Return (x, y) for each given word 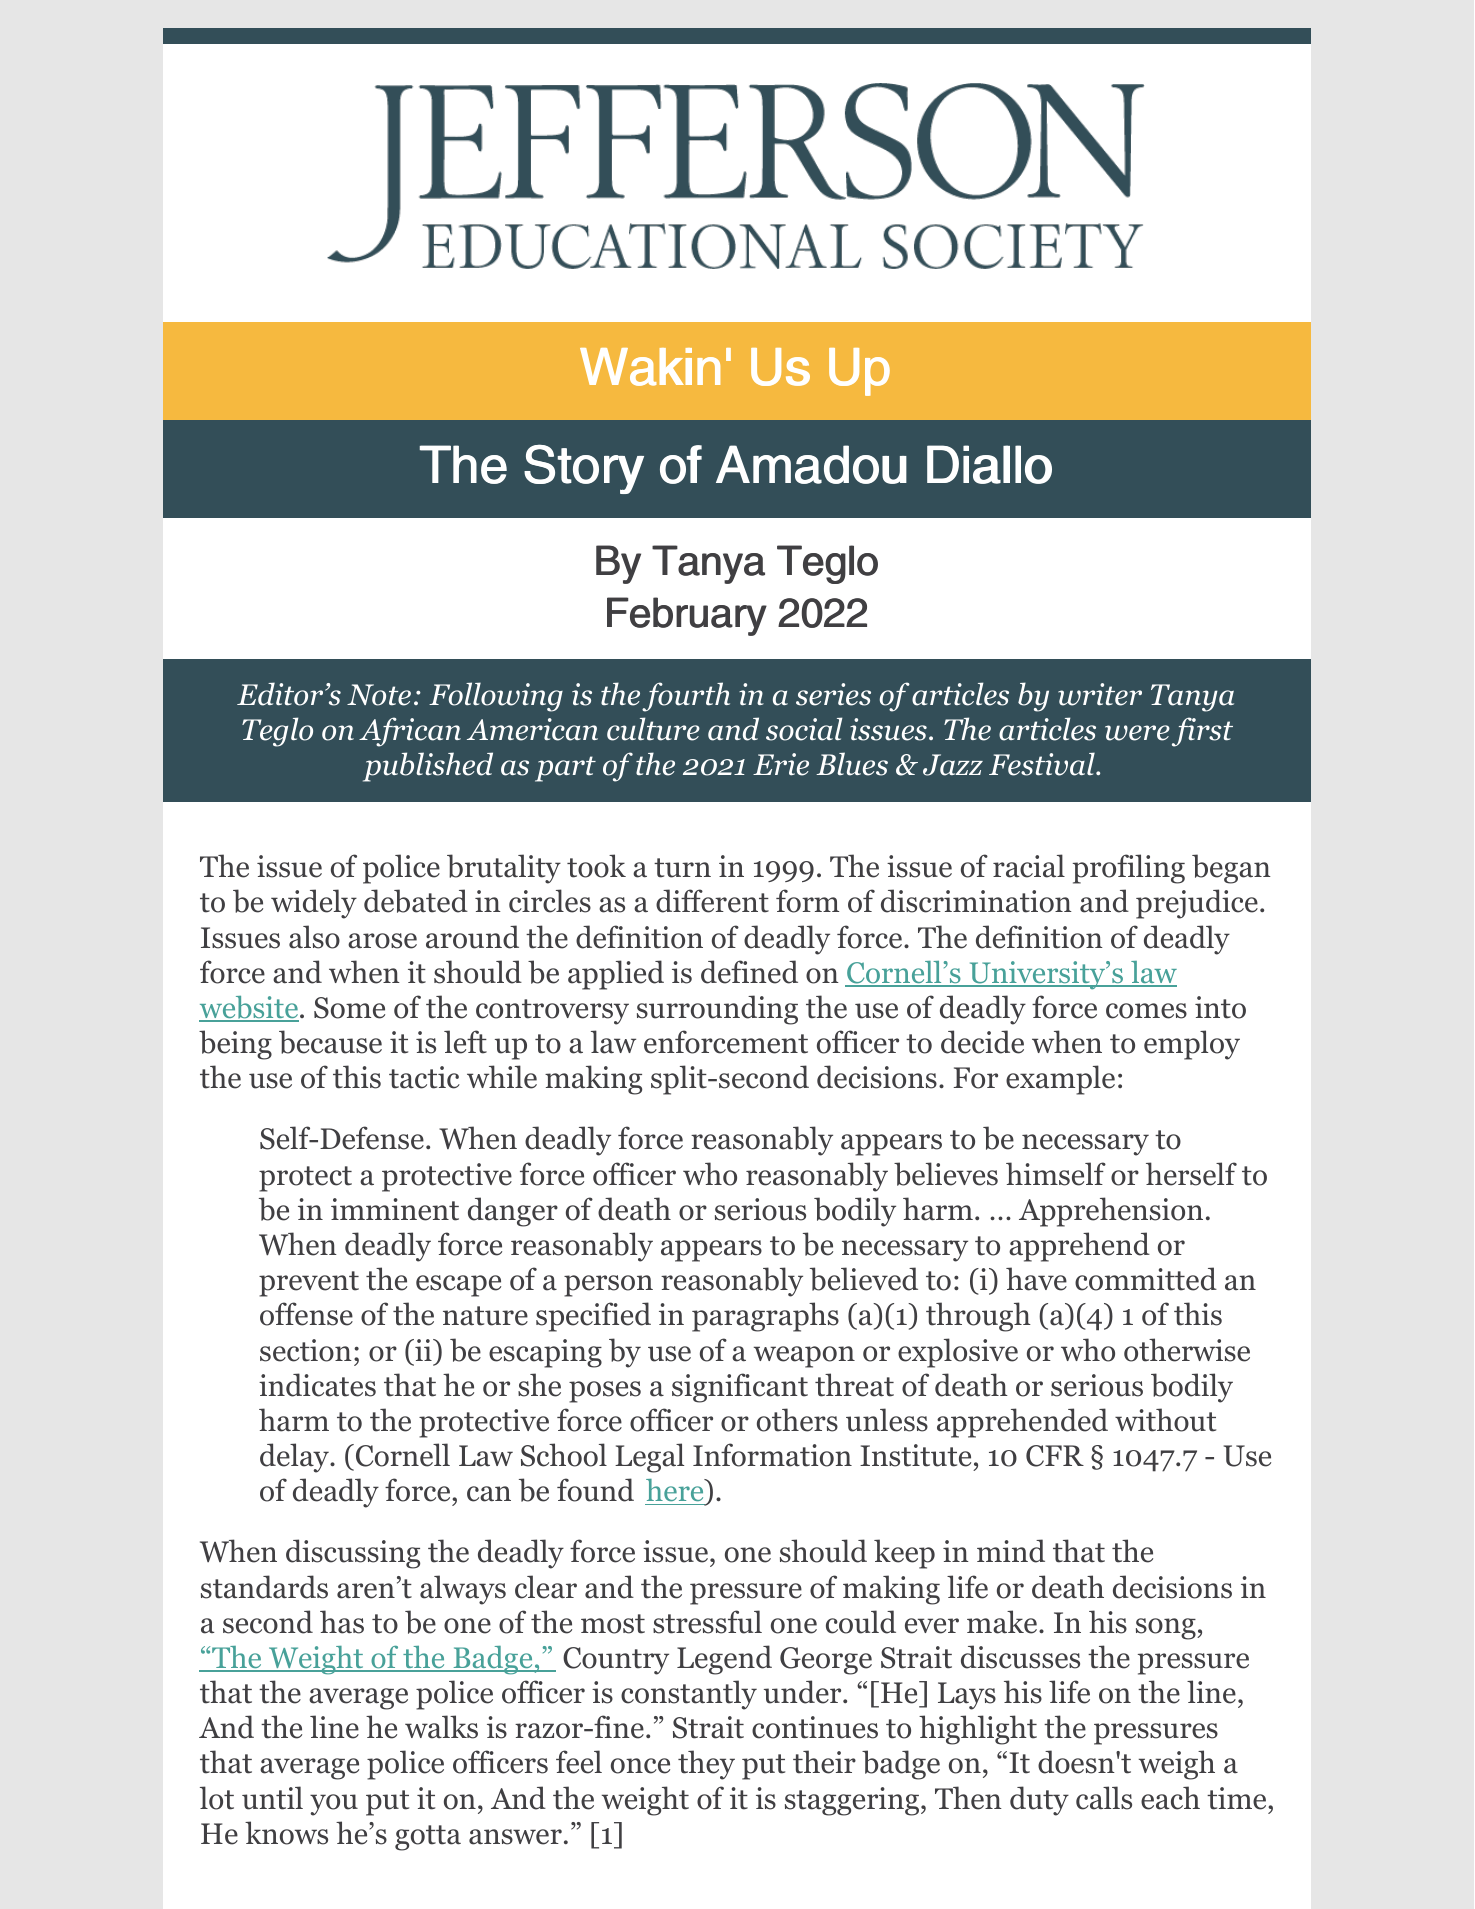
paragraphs (765, 1317)
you (334, 1805)
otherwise (1187, 1350)
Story (584, 469)
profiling (1129, 869)
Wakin (650, 367)
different (712, 901)
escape (458, 1286)
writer (1100, 694)
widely (314, 904)
